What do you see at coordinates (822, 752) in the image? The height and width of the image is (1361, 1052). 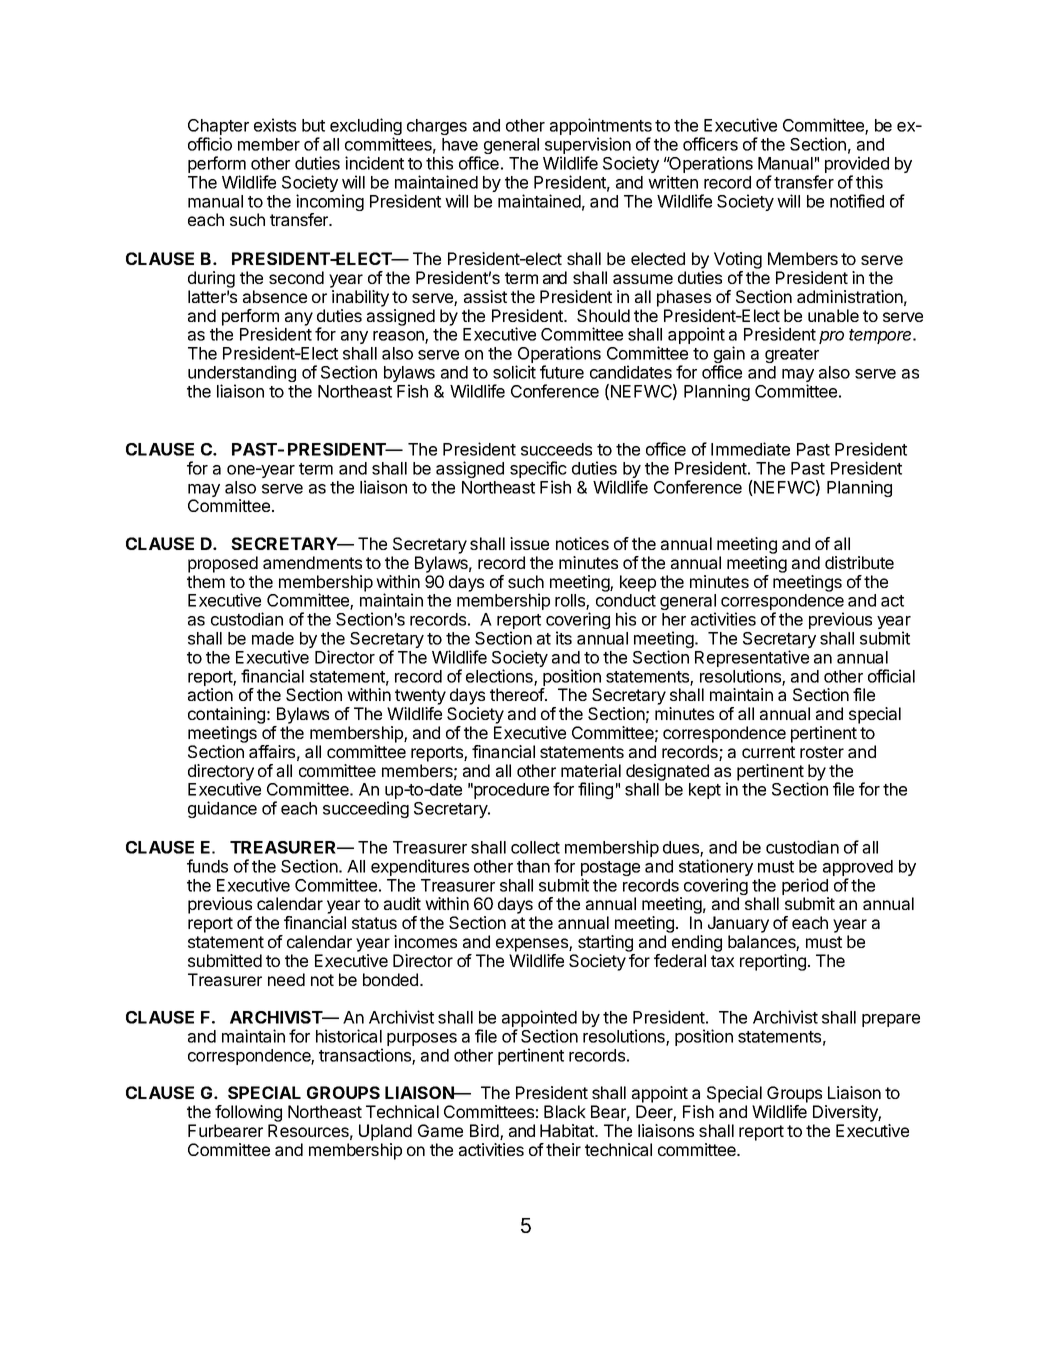 I see `roster` at bounding box center [822, 752].
